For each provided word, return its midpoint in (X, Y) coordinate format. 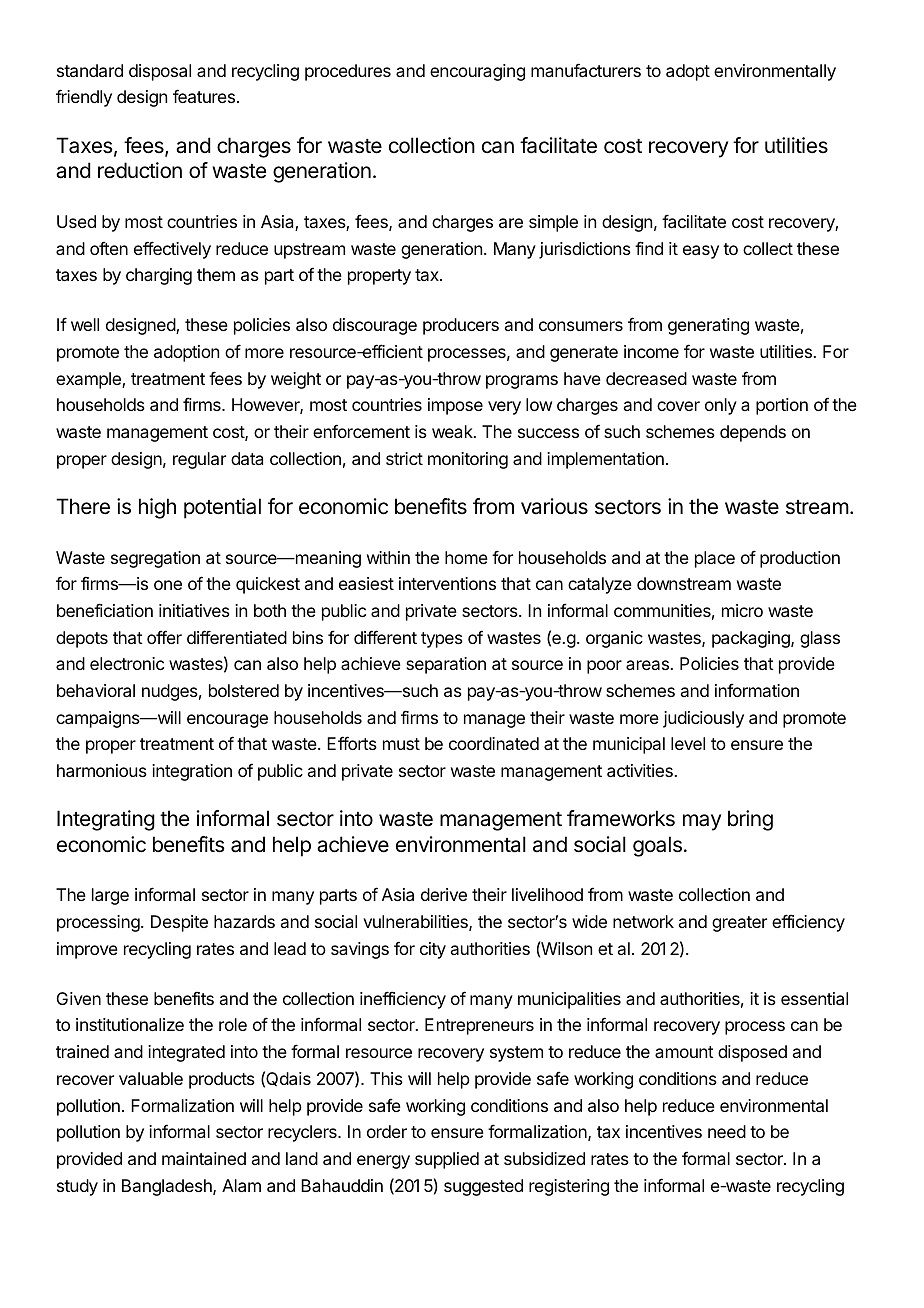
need (727, 1131)
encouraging (477, 72)
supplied (447, 1160)
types (442, 640)
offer (164, 637)
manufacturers (586, 70)
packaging (752, 639)
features (204, 96)
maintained (204, 1158)
